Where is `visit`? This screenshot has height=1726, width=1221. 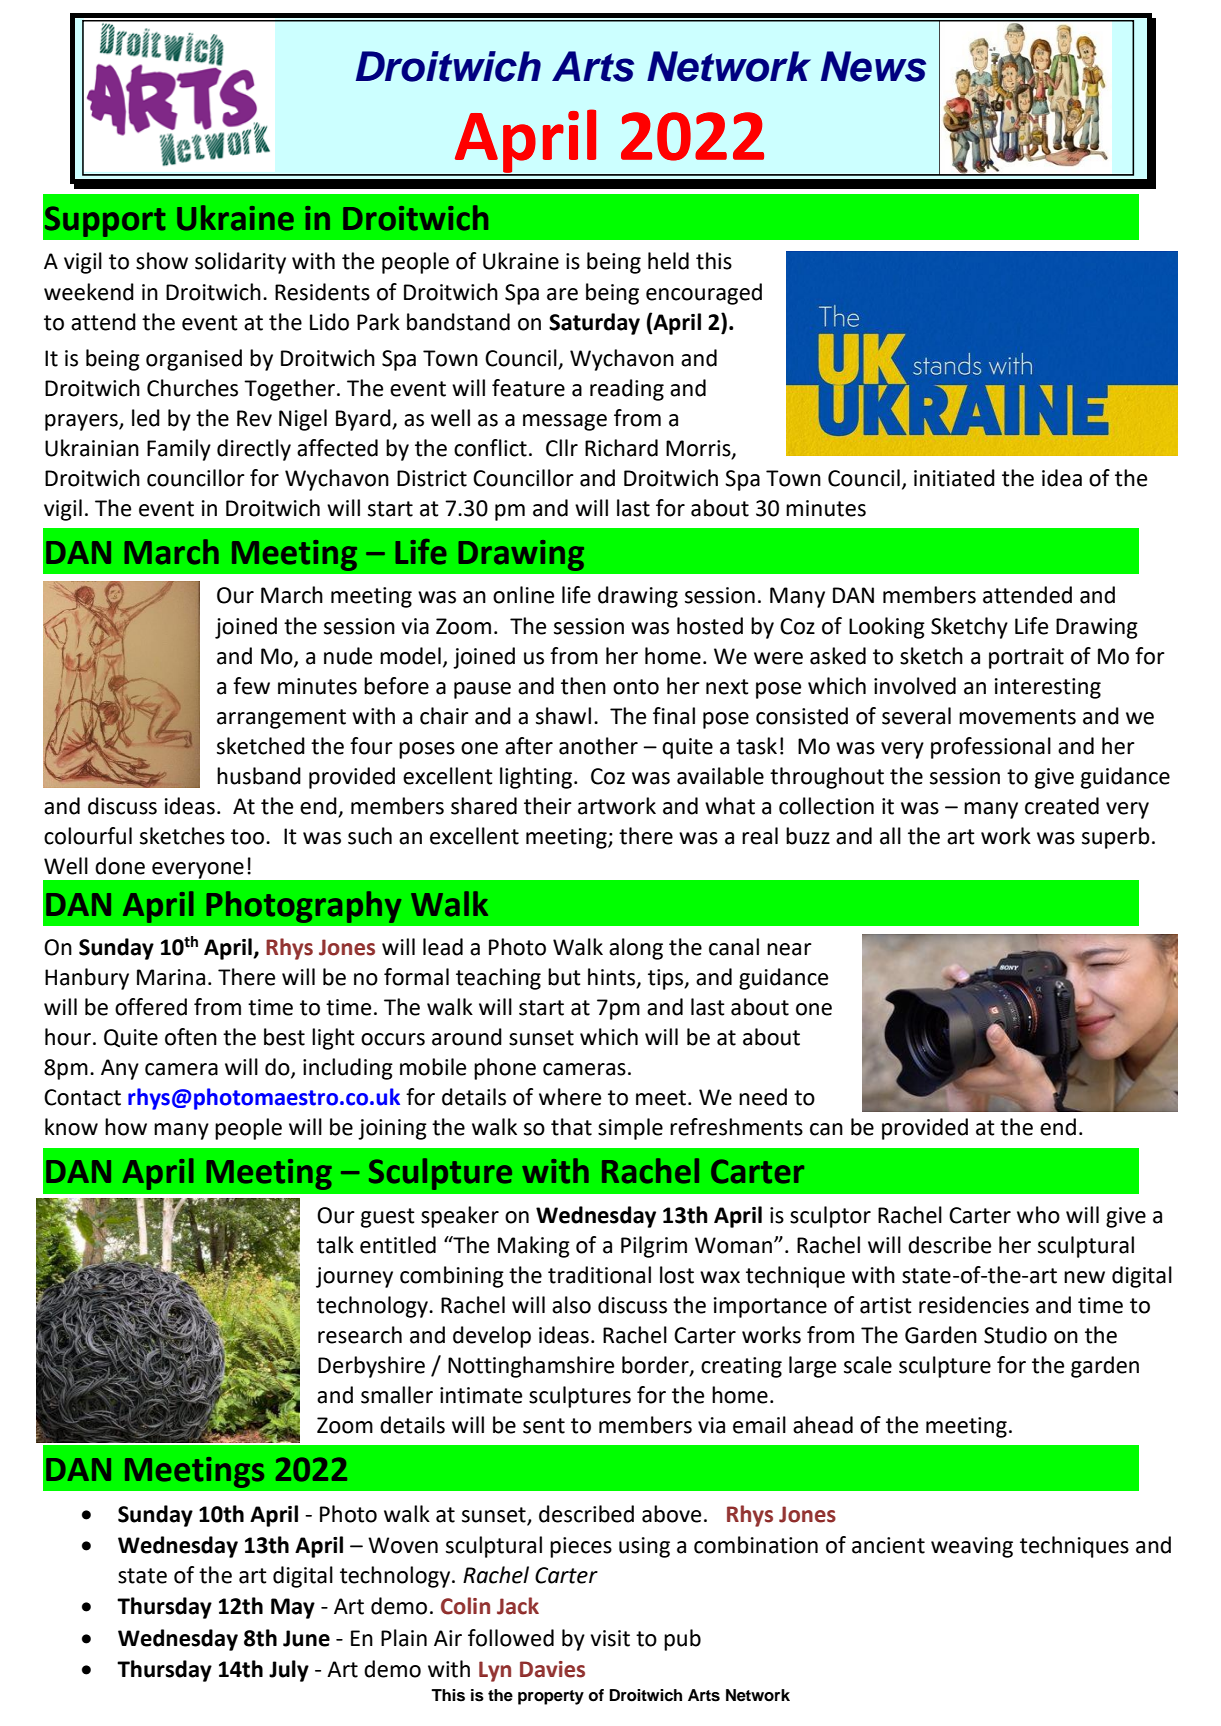
visit is located at coordinates (610, 1638).
